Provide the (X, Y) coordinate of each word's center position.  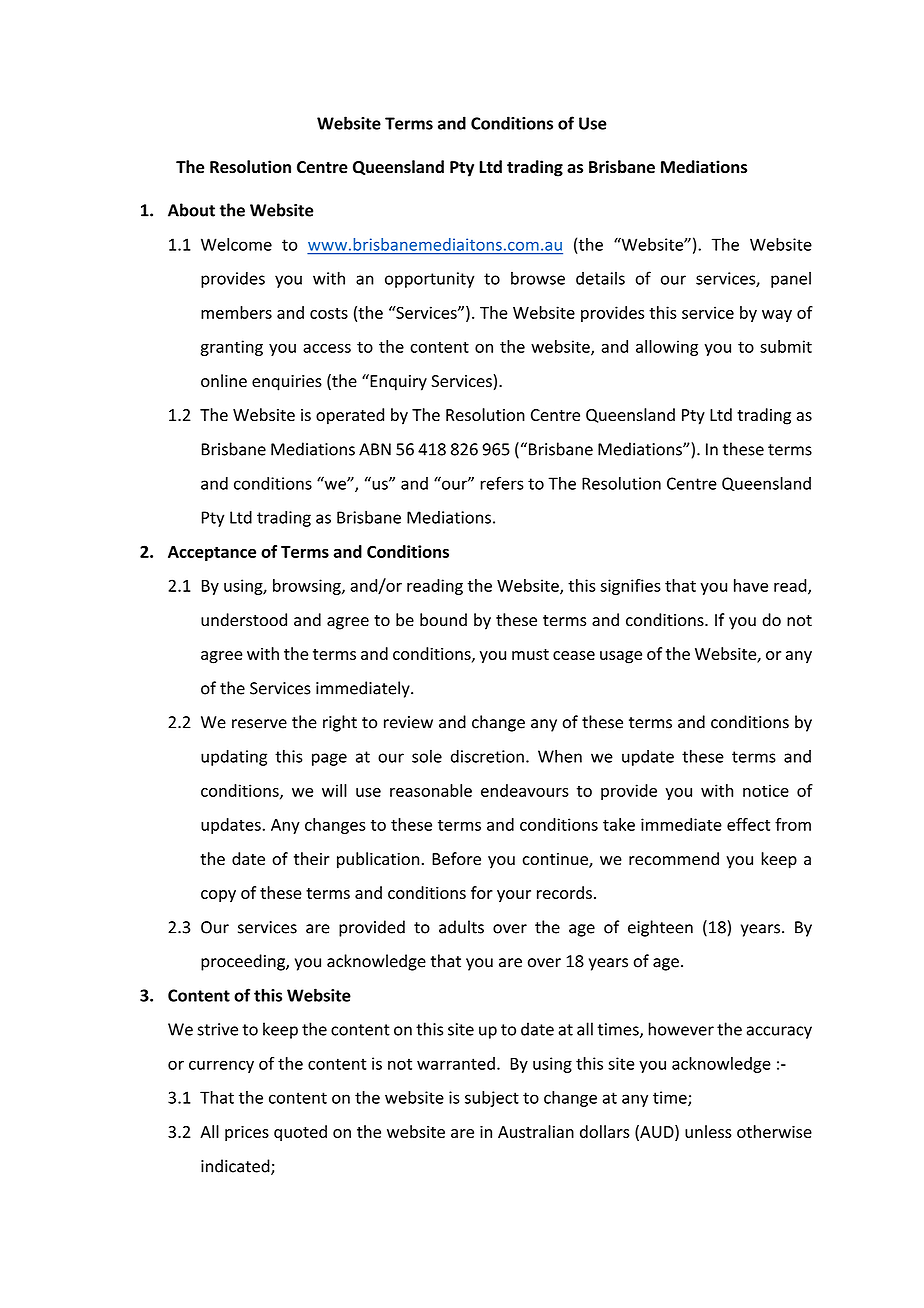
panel (791, 279)
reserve (259, 724)
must (530, 654)
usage (621, 657)
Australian (536, 1131)
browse (538, 278)
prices (247, 1133)
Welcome (236, 244)
